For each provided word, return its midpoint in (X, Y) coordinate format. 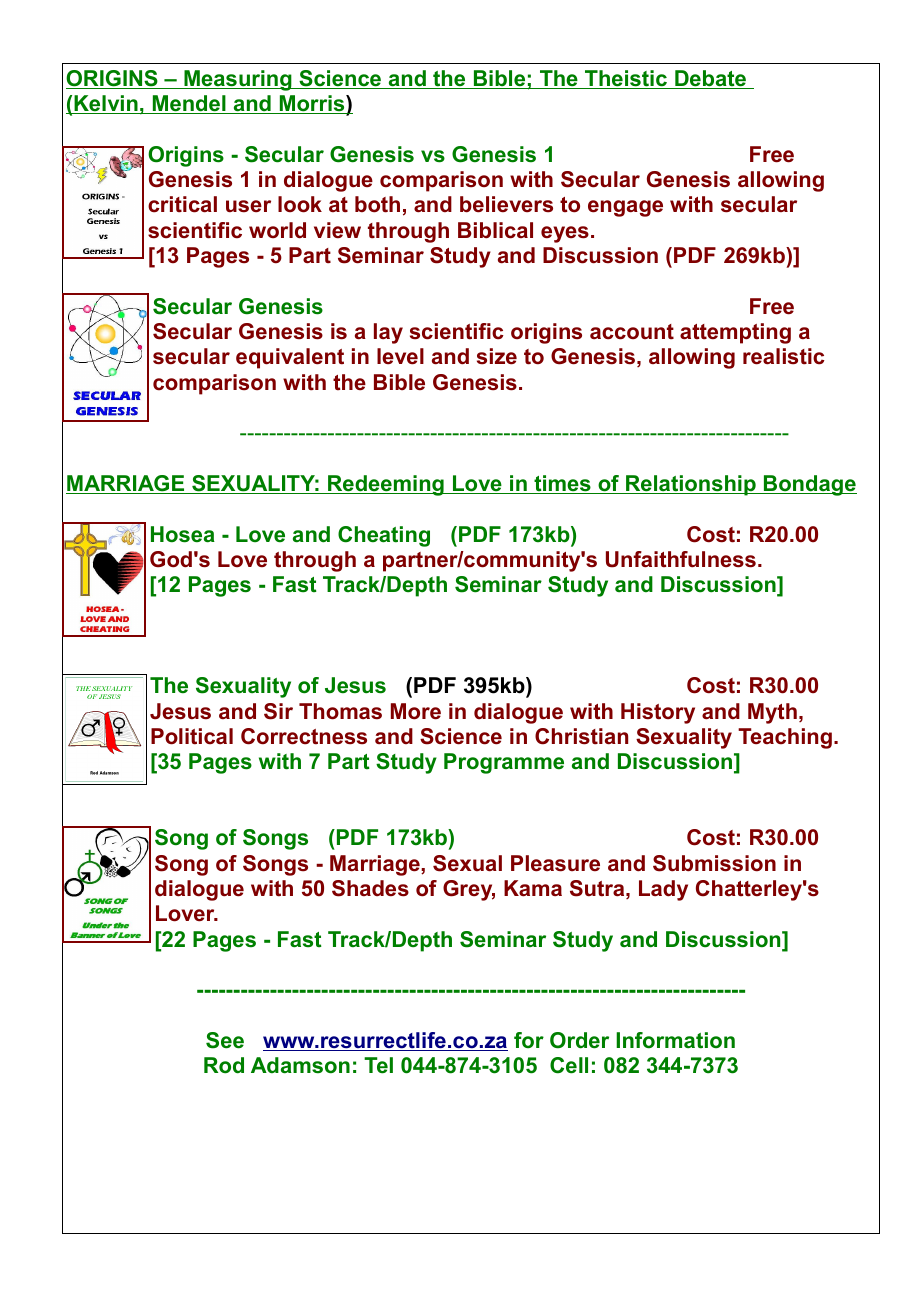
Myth (772, 713)
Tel (378, 1065)
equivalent (290, 358)
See (225, 1040)
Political (192, 736)
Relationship (691, 485)
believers (506, 204)
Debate (711, 79)
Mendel (189, 104)
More (416, 711)
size (497, 356)
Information (675, 1040)
